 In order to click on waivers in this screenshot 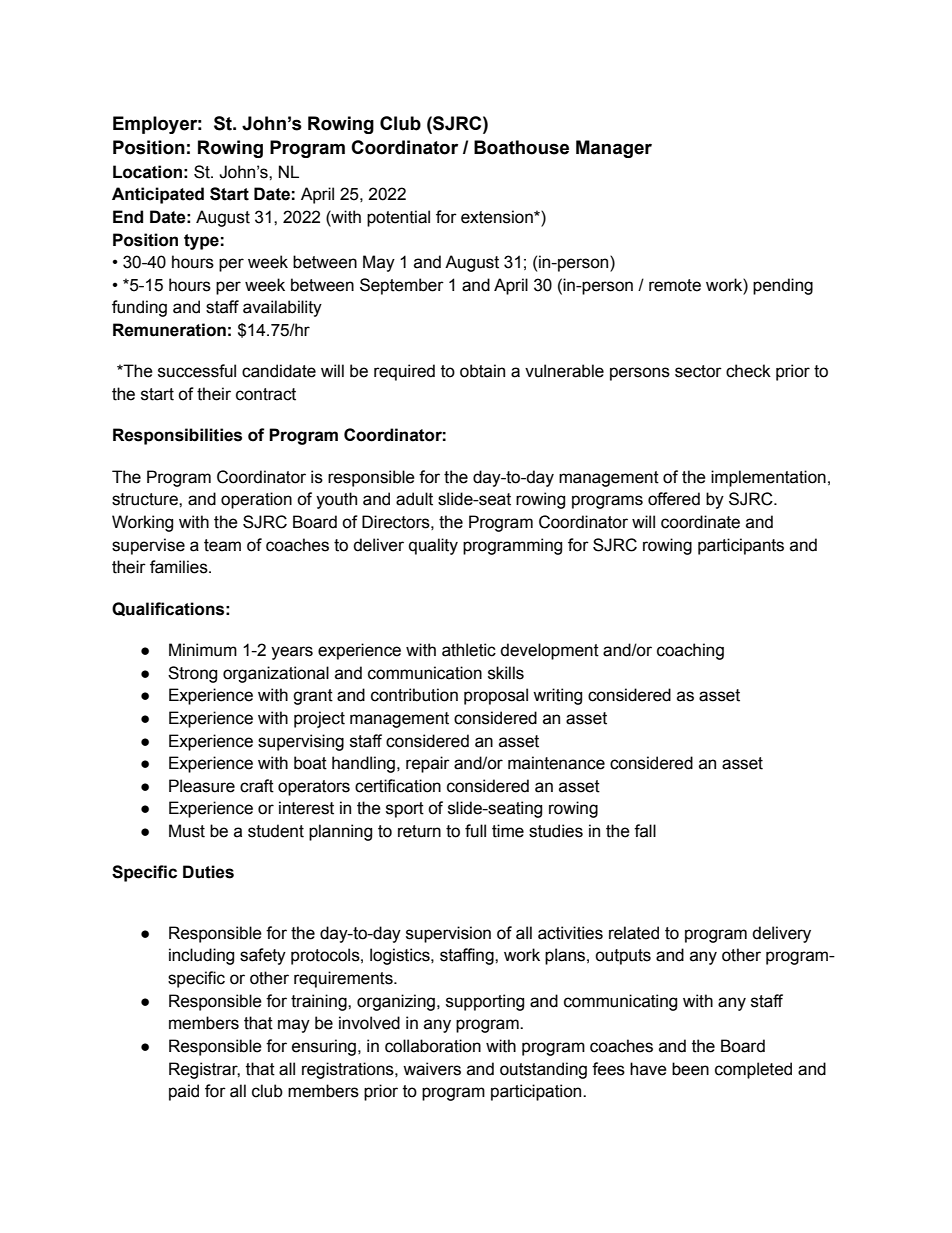, I will do `click(432, 1069)`.
